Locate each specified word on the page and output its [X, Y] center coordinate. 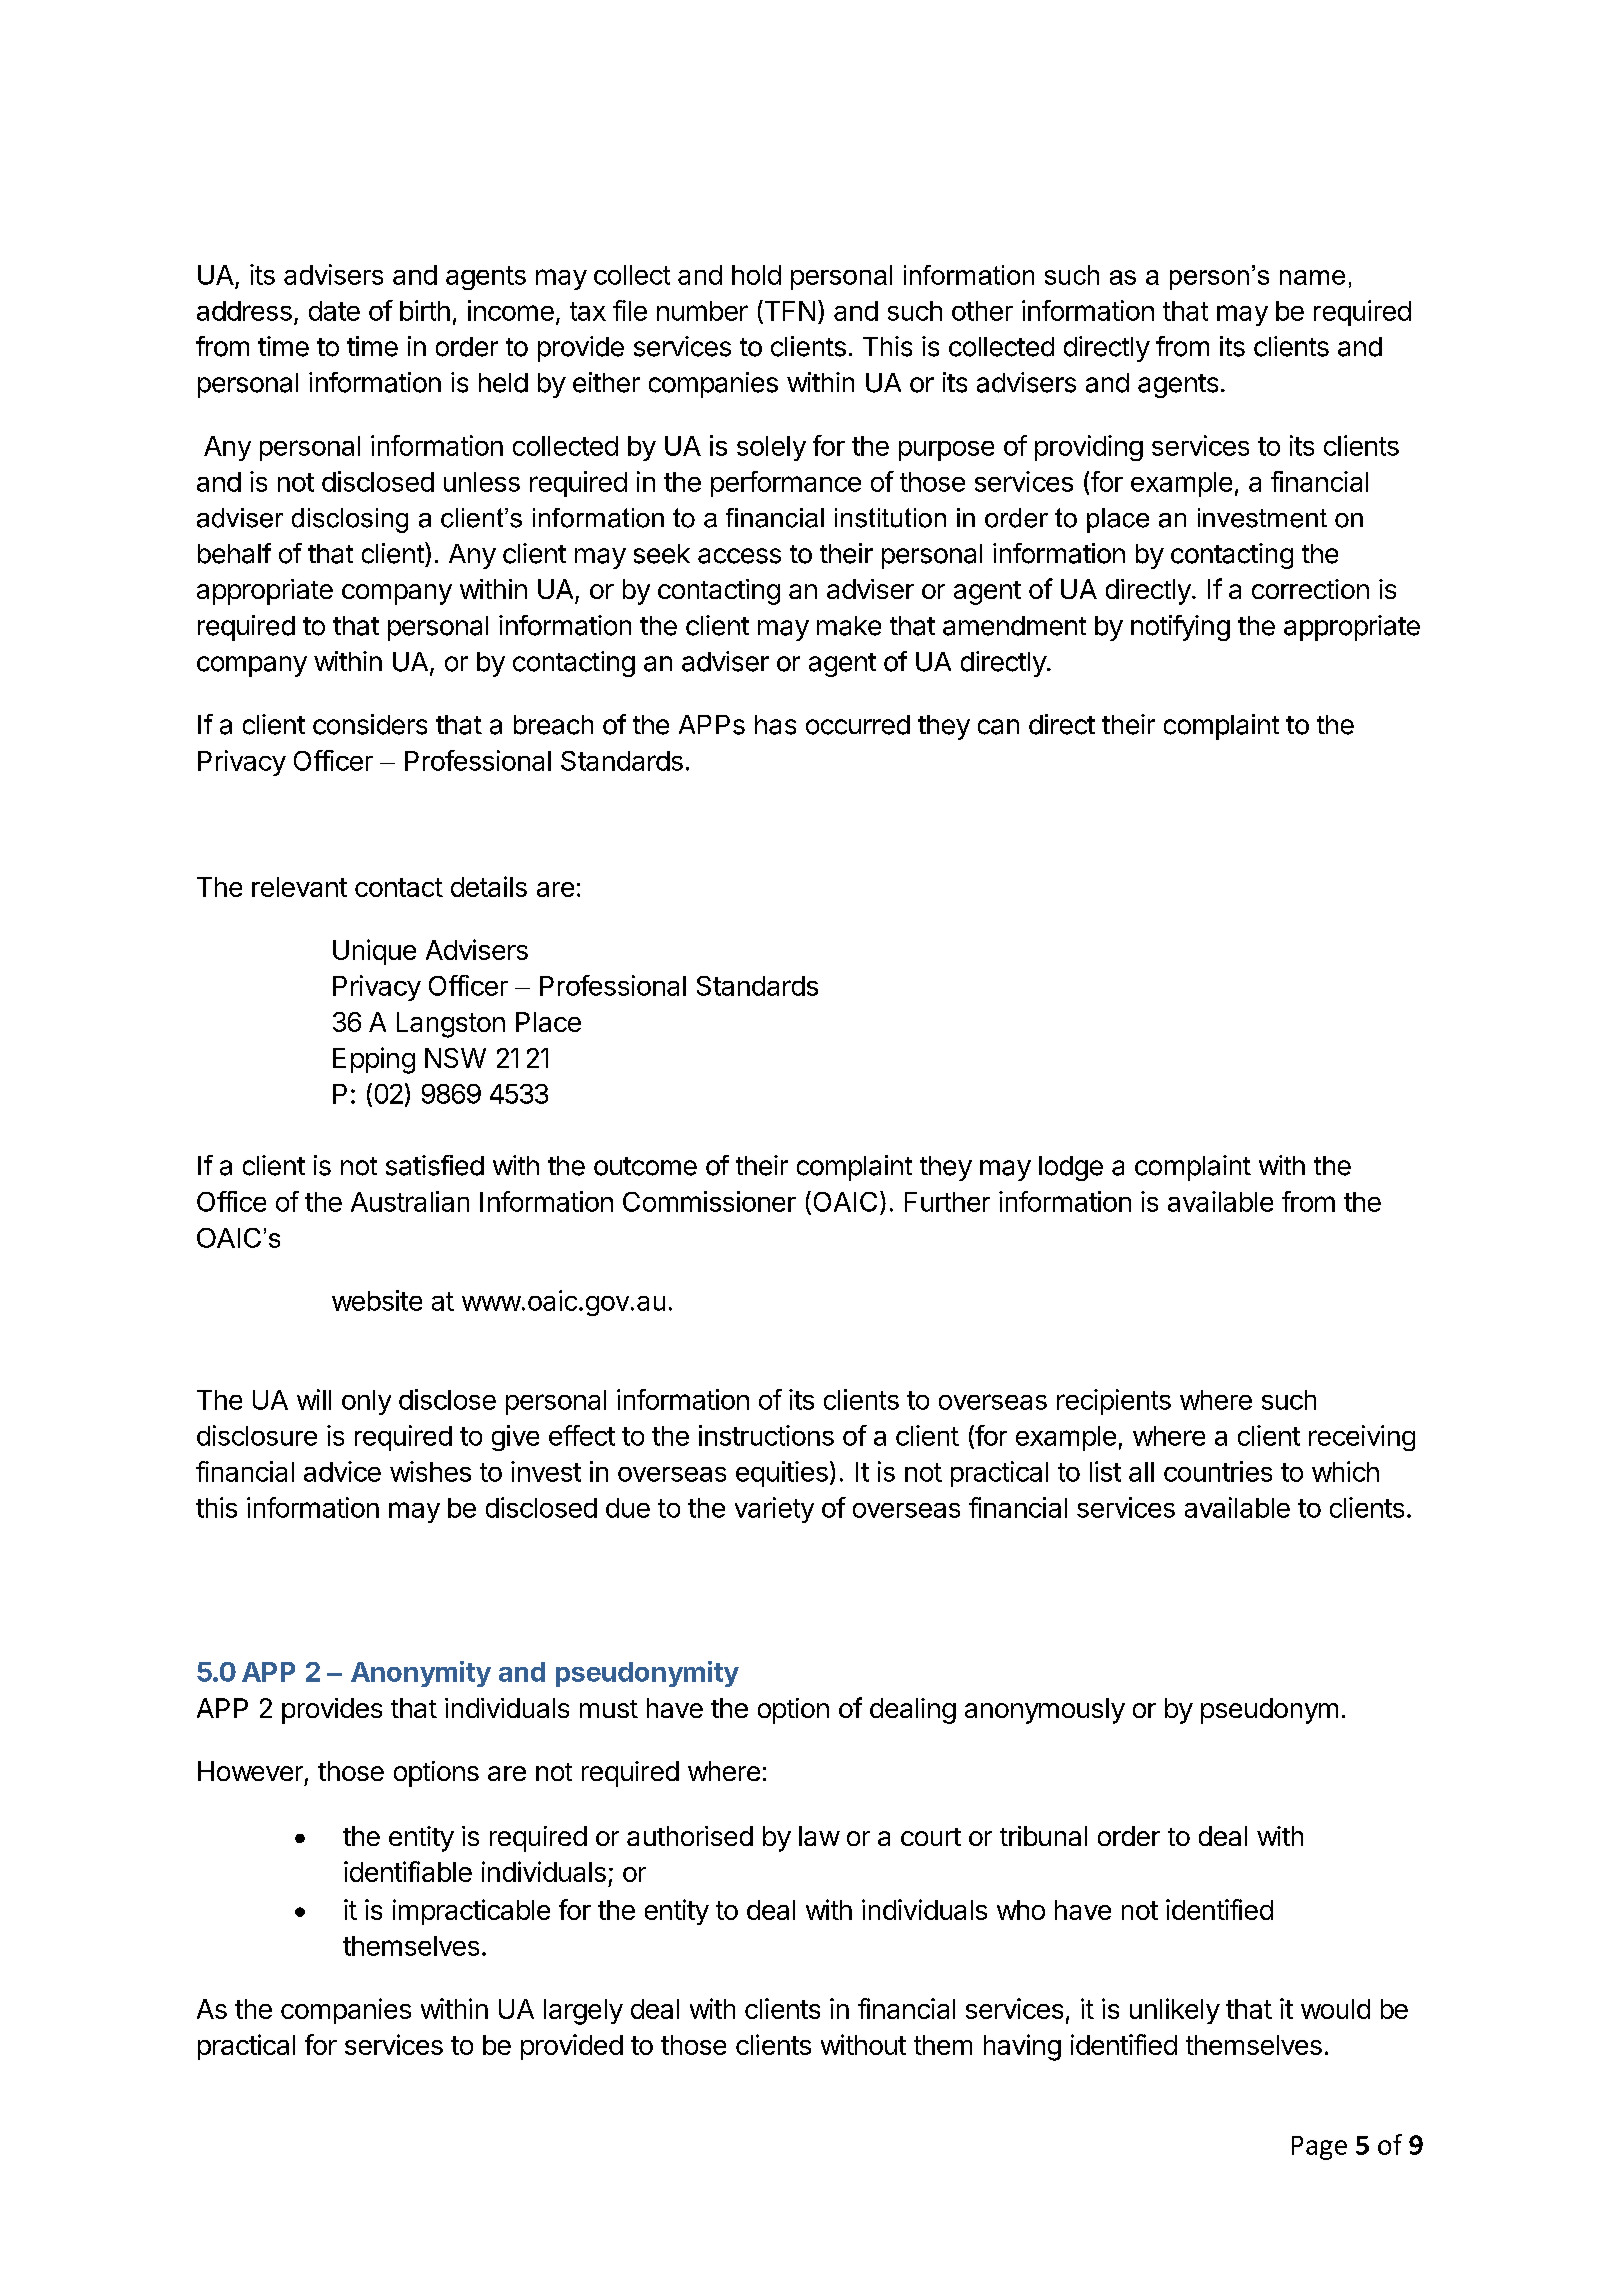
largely [583, 2012]
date [334, 311]
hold [756, 275]
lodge [1071, 1168]
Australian [410, 1201]
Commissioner [709, 1201]
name [1312, 277]
